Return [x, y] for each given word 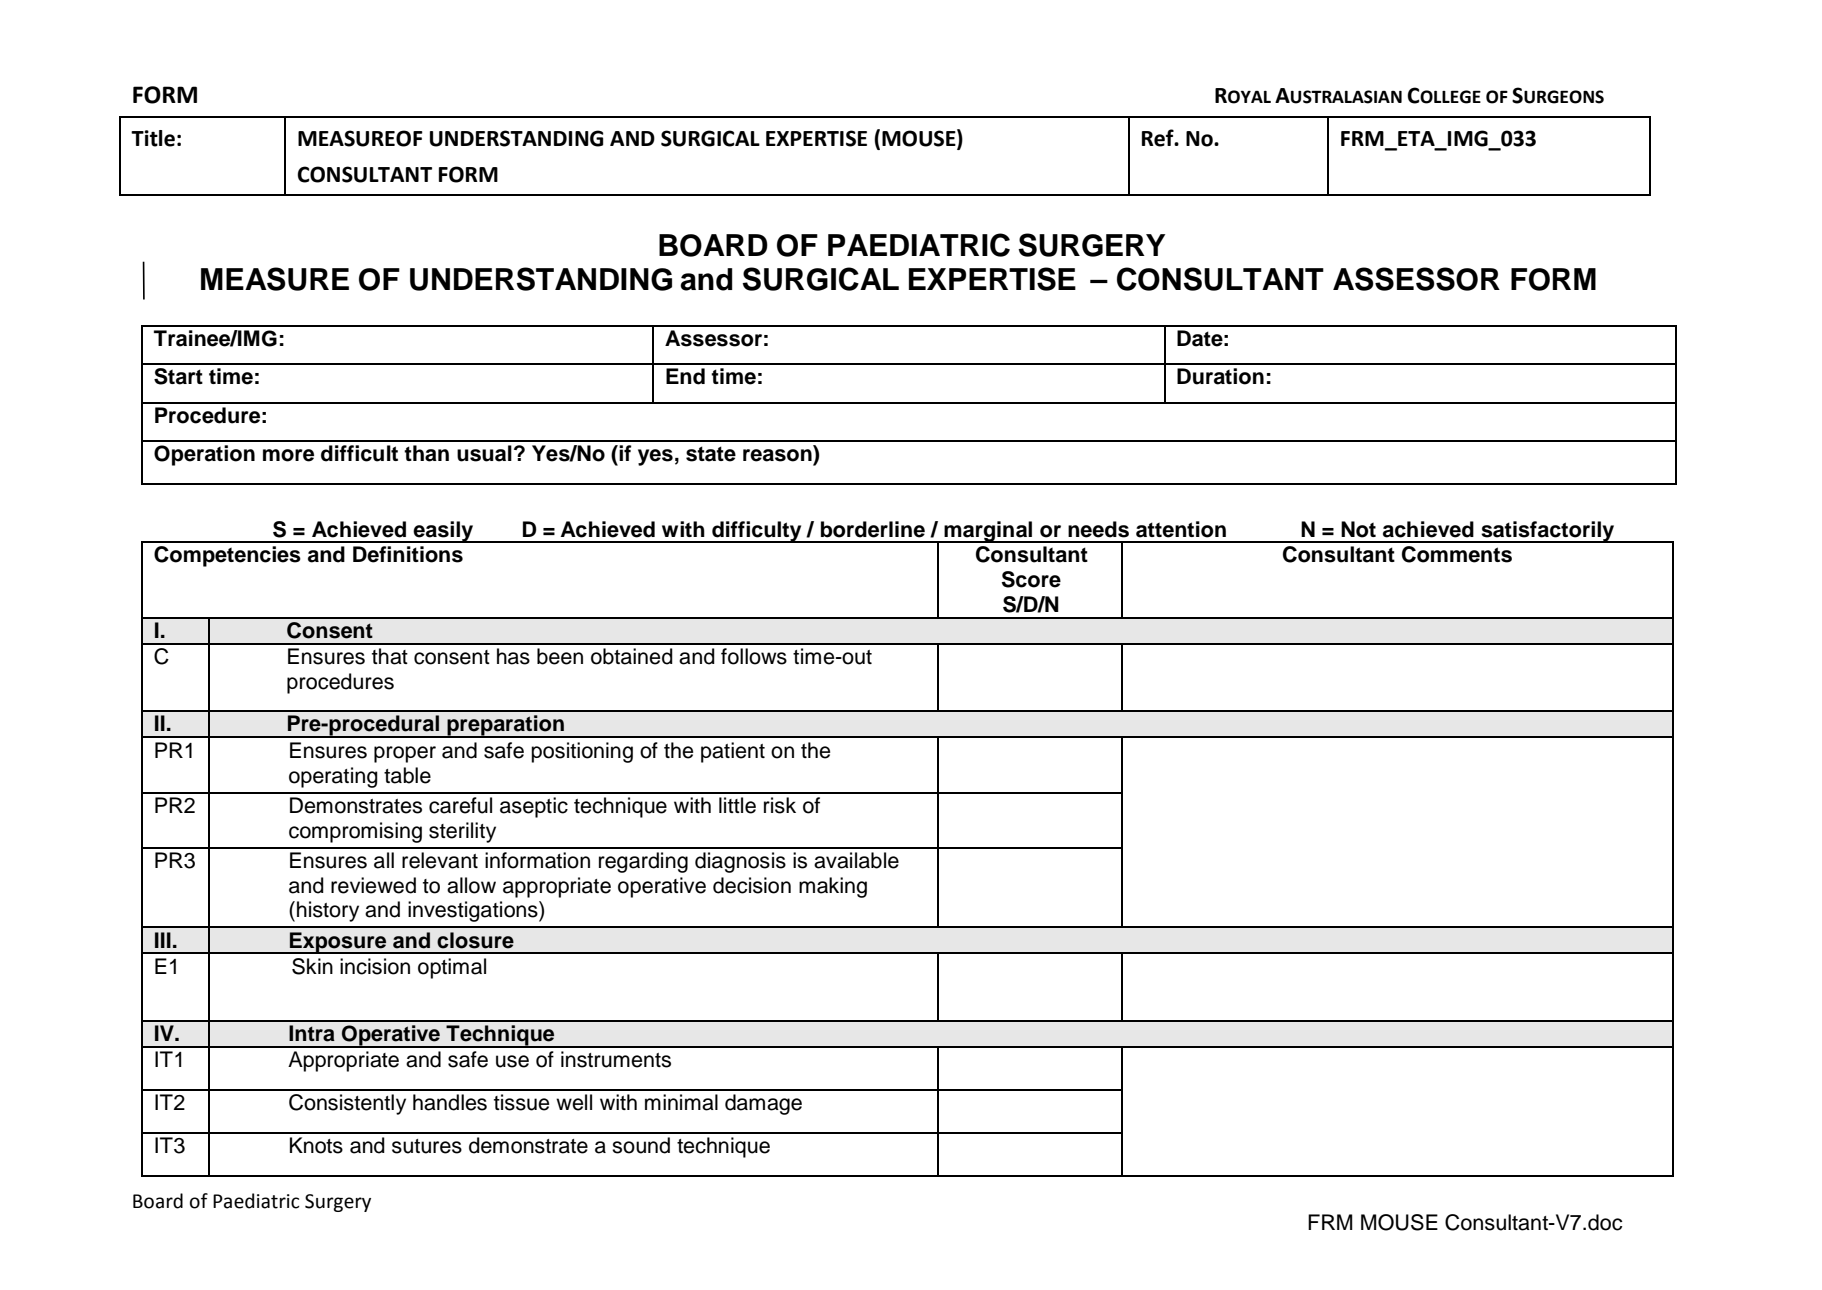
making [833, 887]
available [856, 860]
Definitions [408, 554]
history [328, 911]
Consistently [347, 1104]
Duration [1220, 376]
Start [178, 376]
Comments [1457, 554]
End [685, 376]
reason [777, 455]
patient [733, 752]
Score [1031, 579]
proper [405, 754]
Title [153, 138]
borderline [873, 529]
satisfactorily [1547, 532]
